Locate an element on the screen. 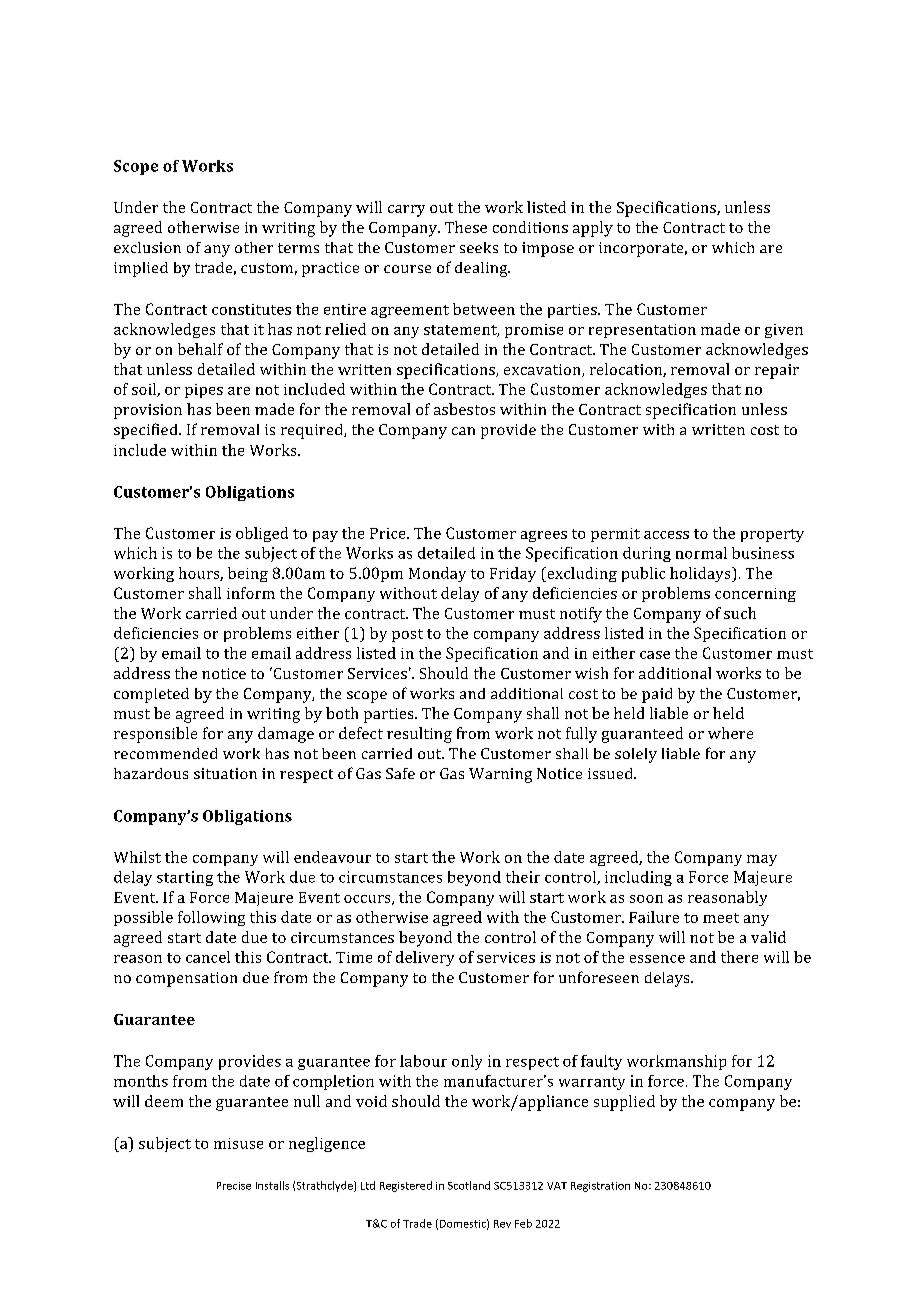 The image size is (924, 1308). These is located at coordinates (466, 227).
